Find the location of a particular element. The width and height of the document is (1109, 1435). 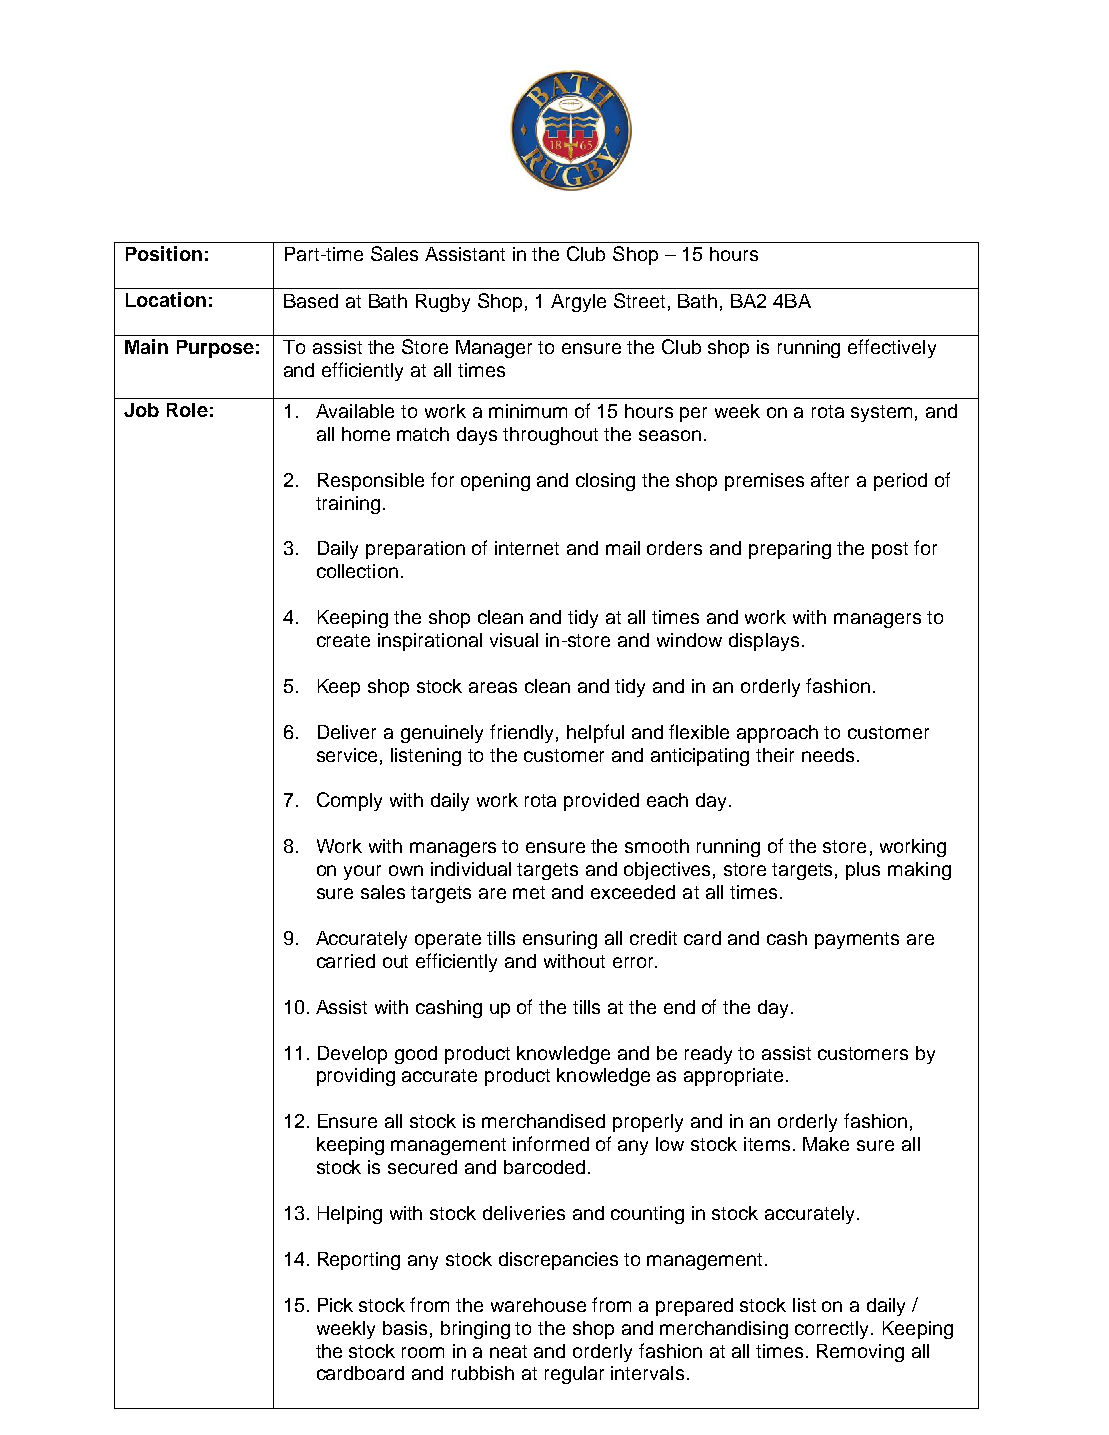

ensuring is located at coordinates (560, 940).
